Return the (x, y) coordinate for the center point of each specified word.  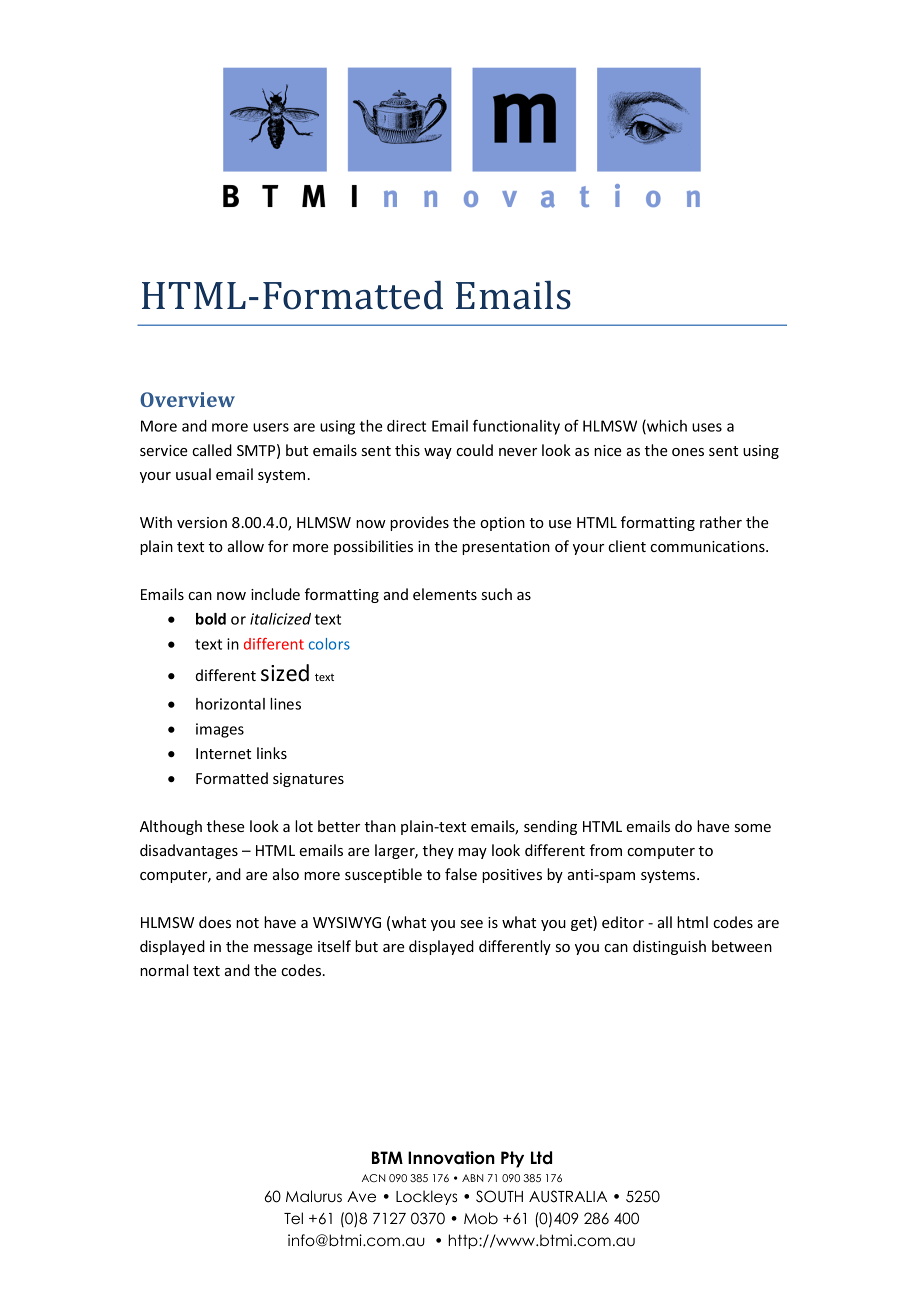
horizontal (230, 704)
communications (708, 546)
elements (445, 594)
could (474, 450)
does (215, 922)
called (212, 450)
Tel (293, 1218)
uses (707, 427)
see (472, 924)
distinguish (669, 947)
